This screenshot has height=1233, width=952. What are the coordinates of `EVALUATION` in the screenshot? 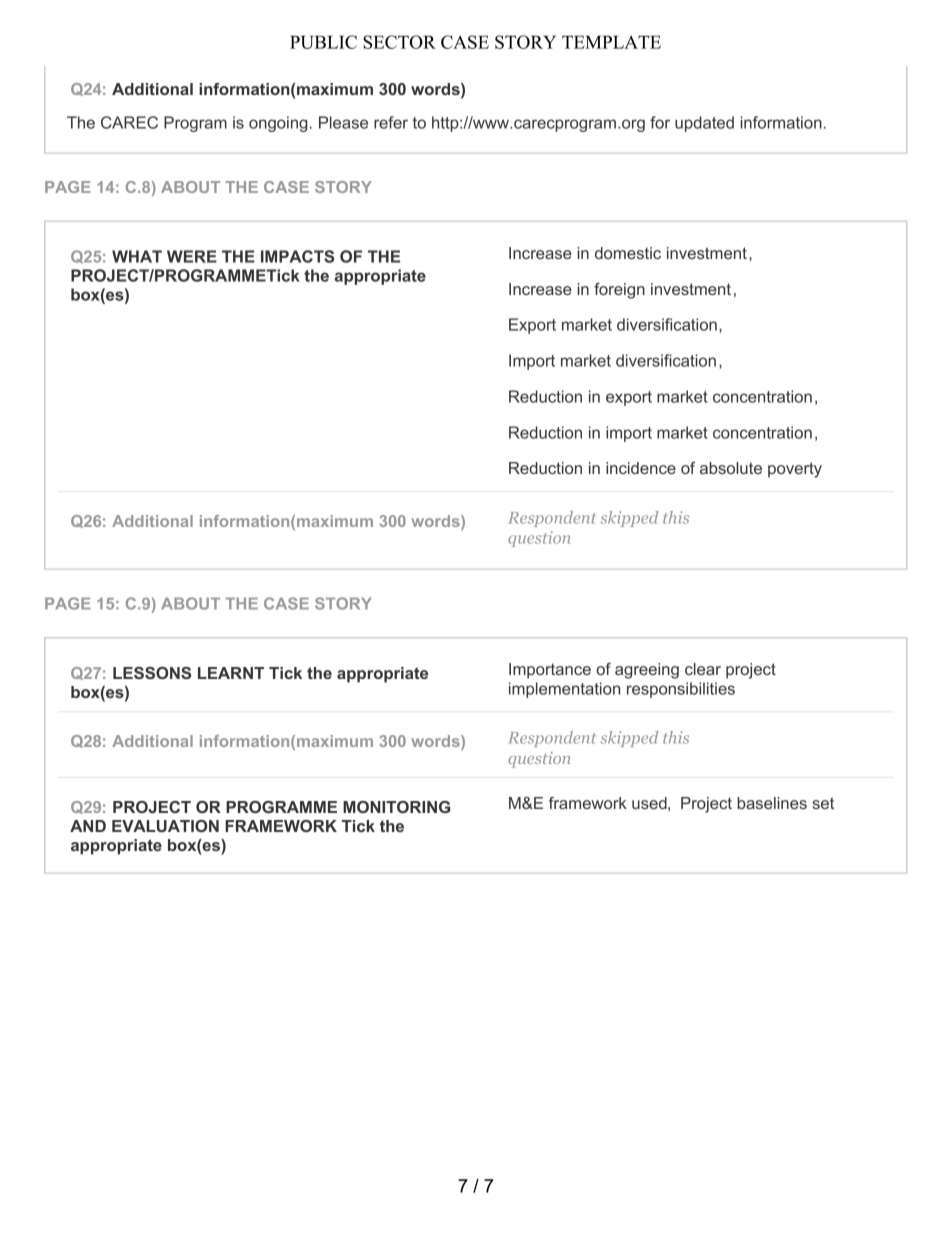 It's located at (165, 826).
